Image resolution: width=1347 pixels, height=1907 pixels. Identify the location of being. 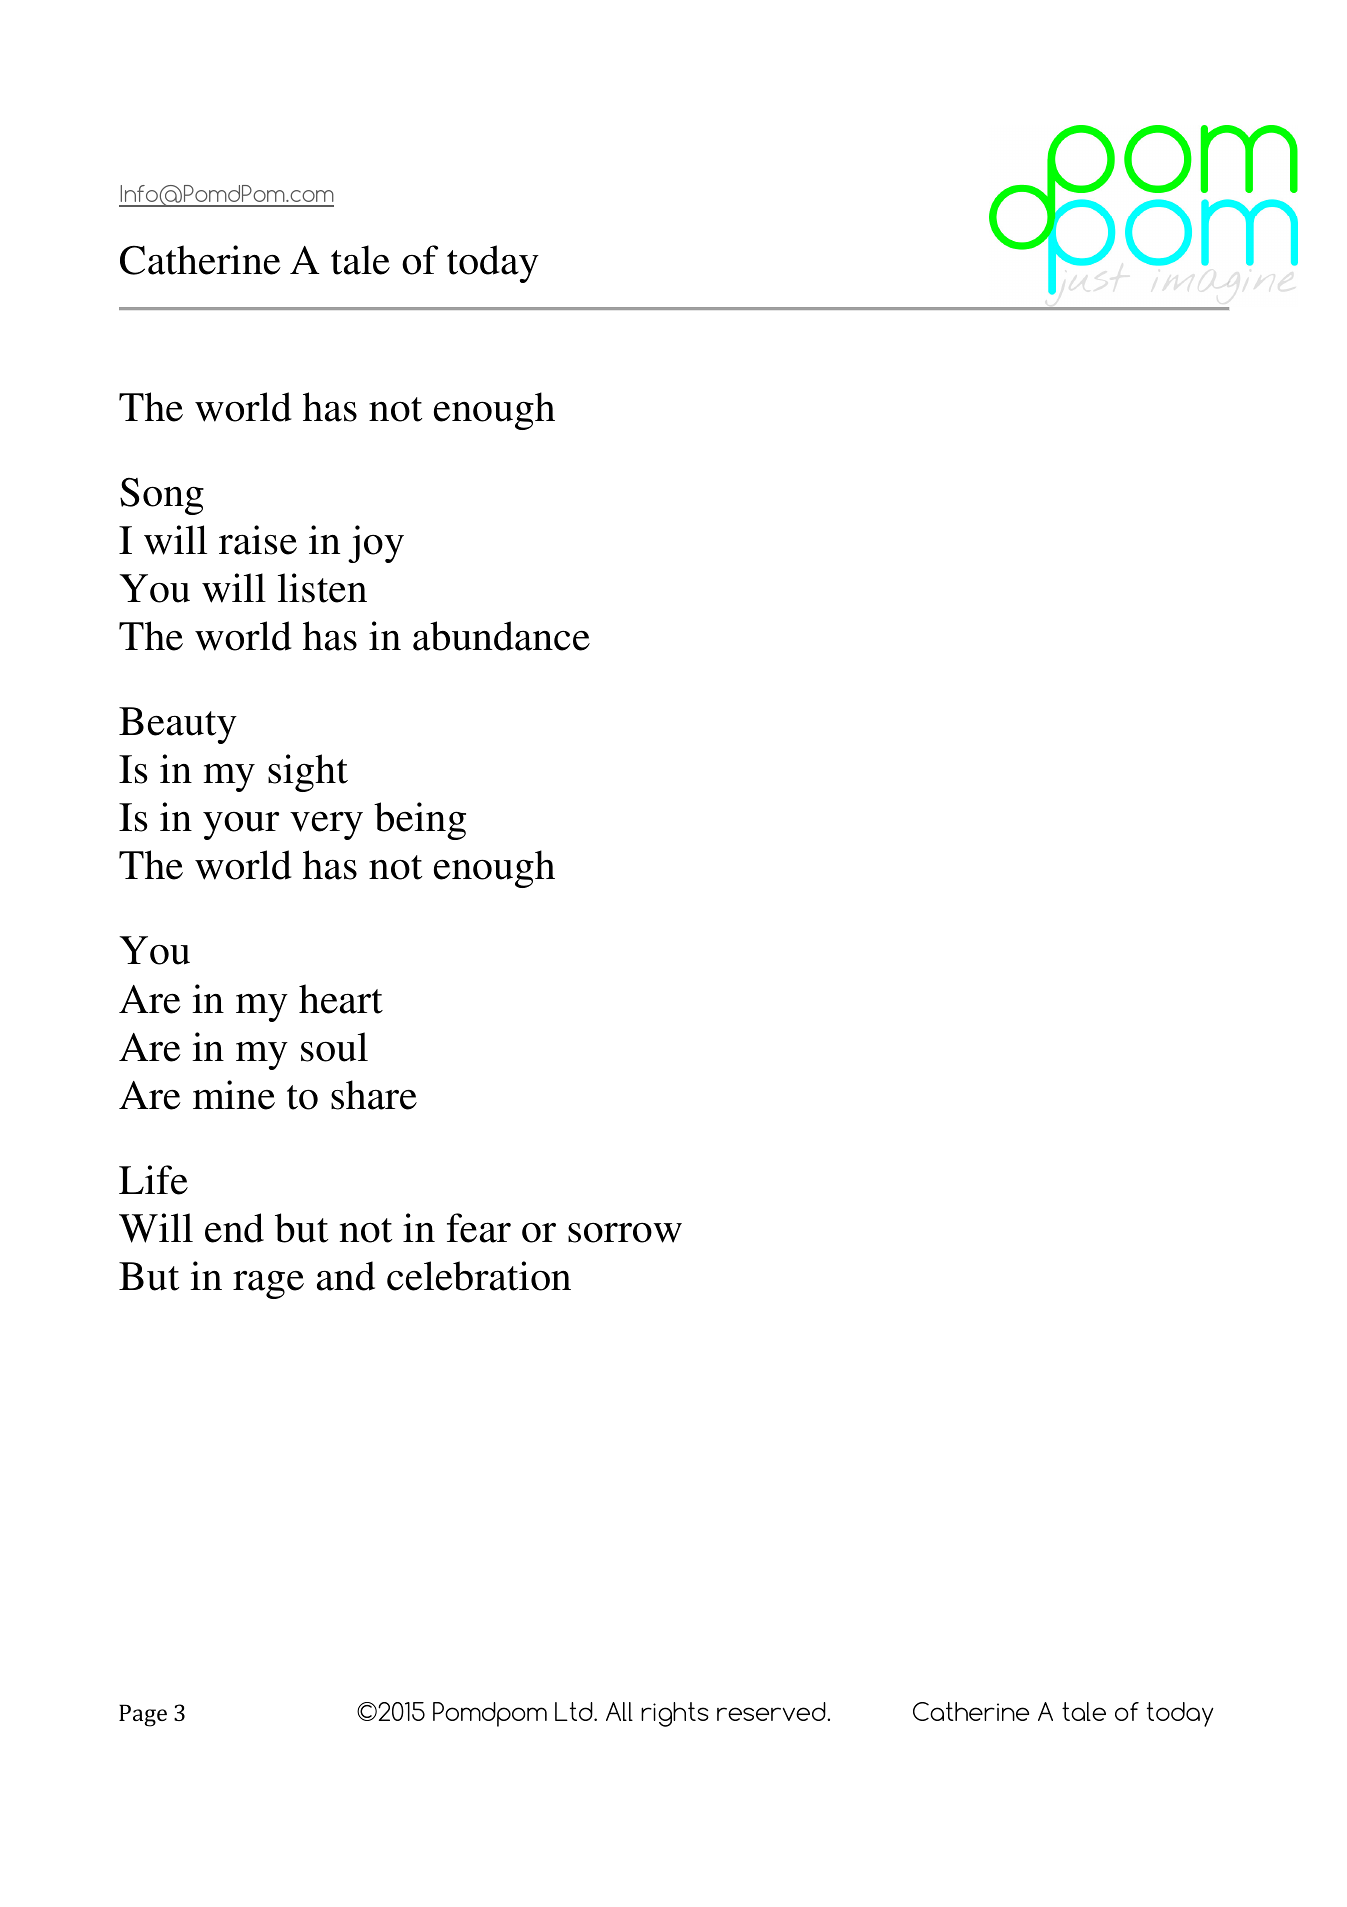
(420, 821).
